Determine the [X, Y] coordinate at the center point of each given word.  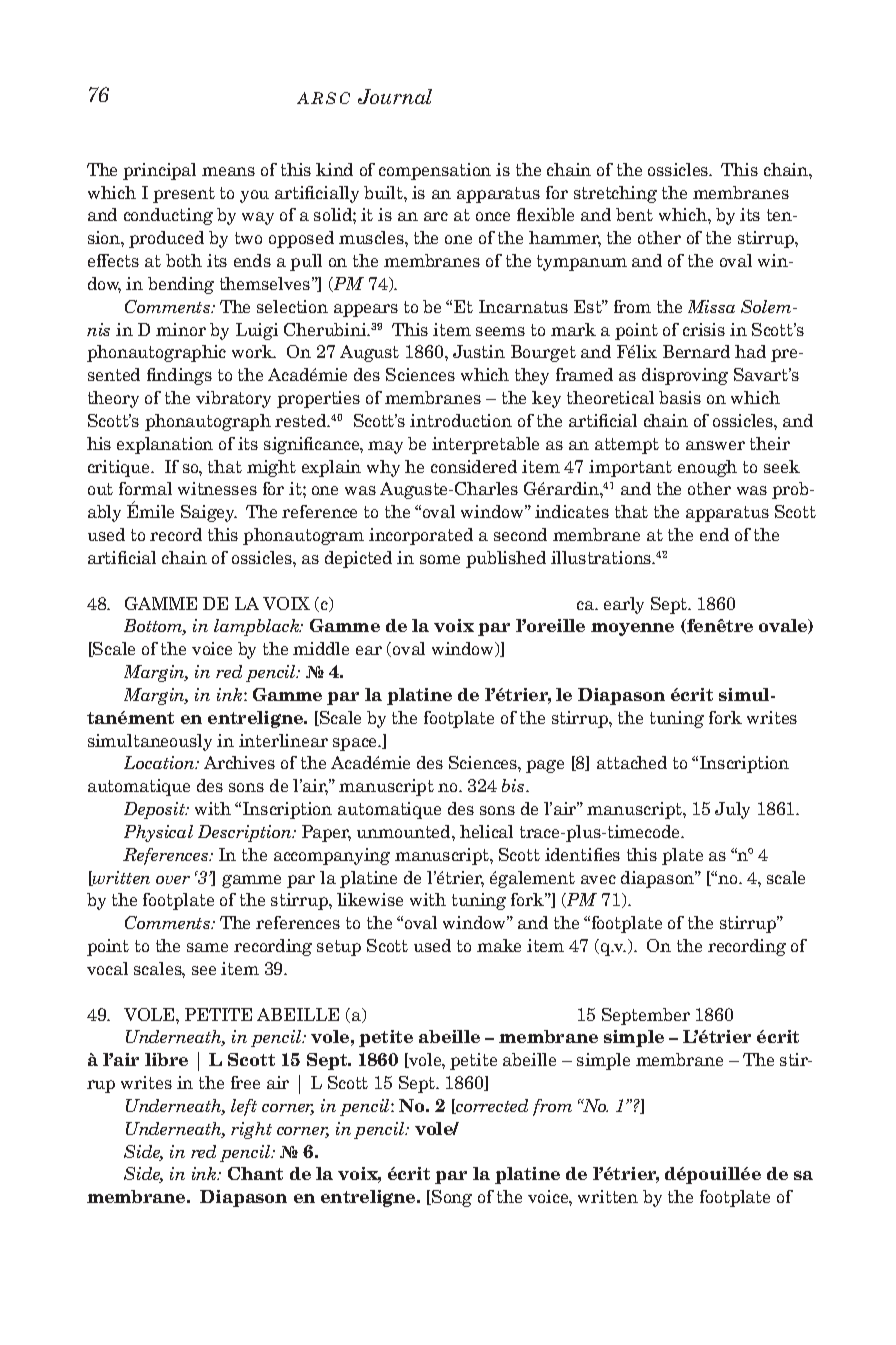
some [440, 559]
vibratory [233, 399]
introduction [461, 420]
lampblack [258, 627]
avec [598, 879]
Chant [255, 1173]
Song [451, 1198]
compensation [435, 171]
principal [159, 171]
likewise [370, 899]
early [624, 605]
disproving [685, 376]
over [173, 880]
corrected [491, 1106]
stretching [615, 194]
